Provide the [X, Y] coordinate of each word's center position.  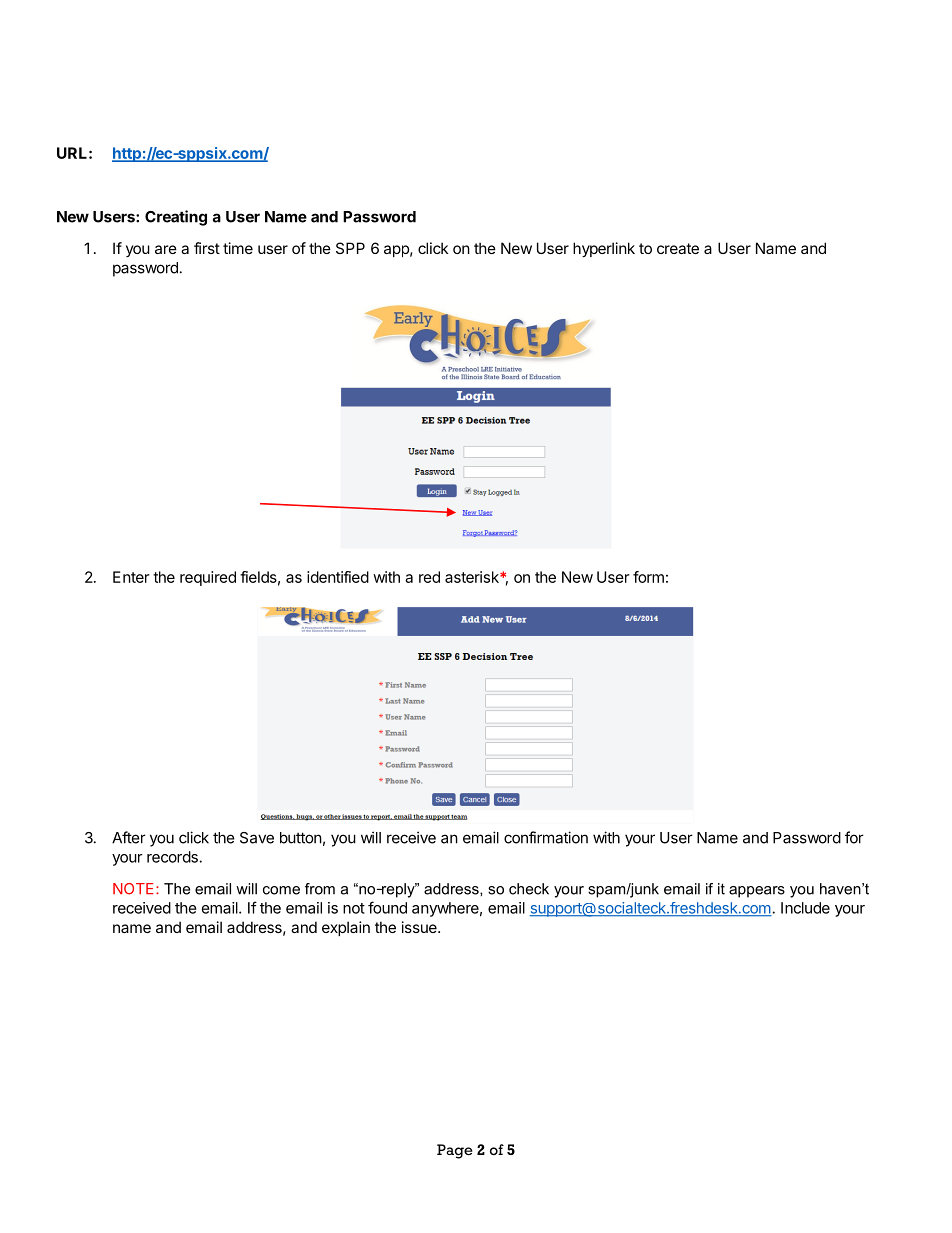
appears [757, 892]
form [648, 577]
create [678, 248]
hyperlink [604, 249]
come [281, 890]
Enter [131, 577]
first [207, 248]
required [208, 578]
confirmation [546, 837]
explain [346, 928]
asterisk [473, 577]
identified [338, 577]
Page [455, 1151]
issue [420, 927]
